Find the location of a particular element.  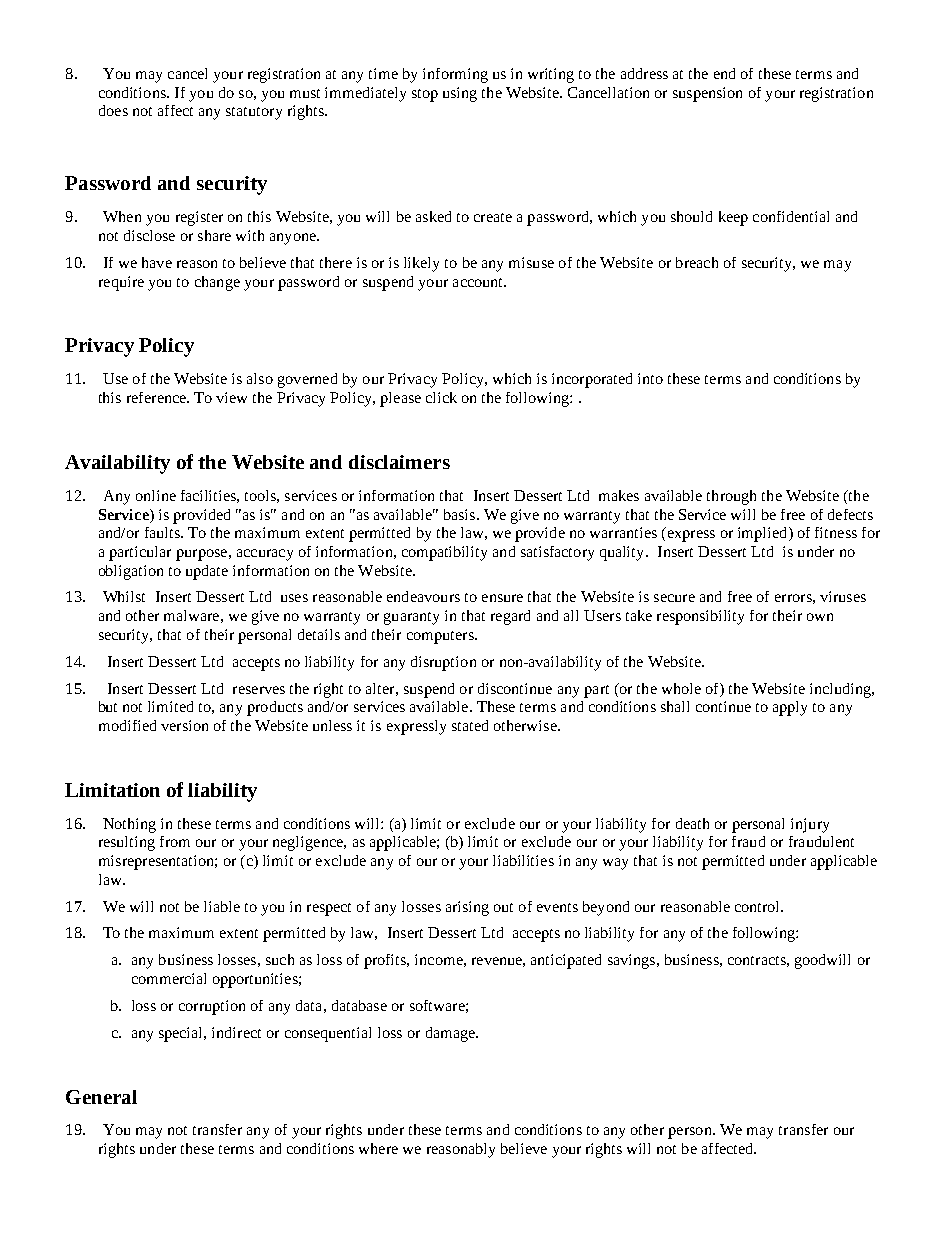

where is located at coordinates (378, 1148).
